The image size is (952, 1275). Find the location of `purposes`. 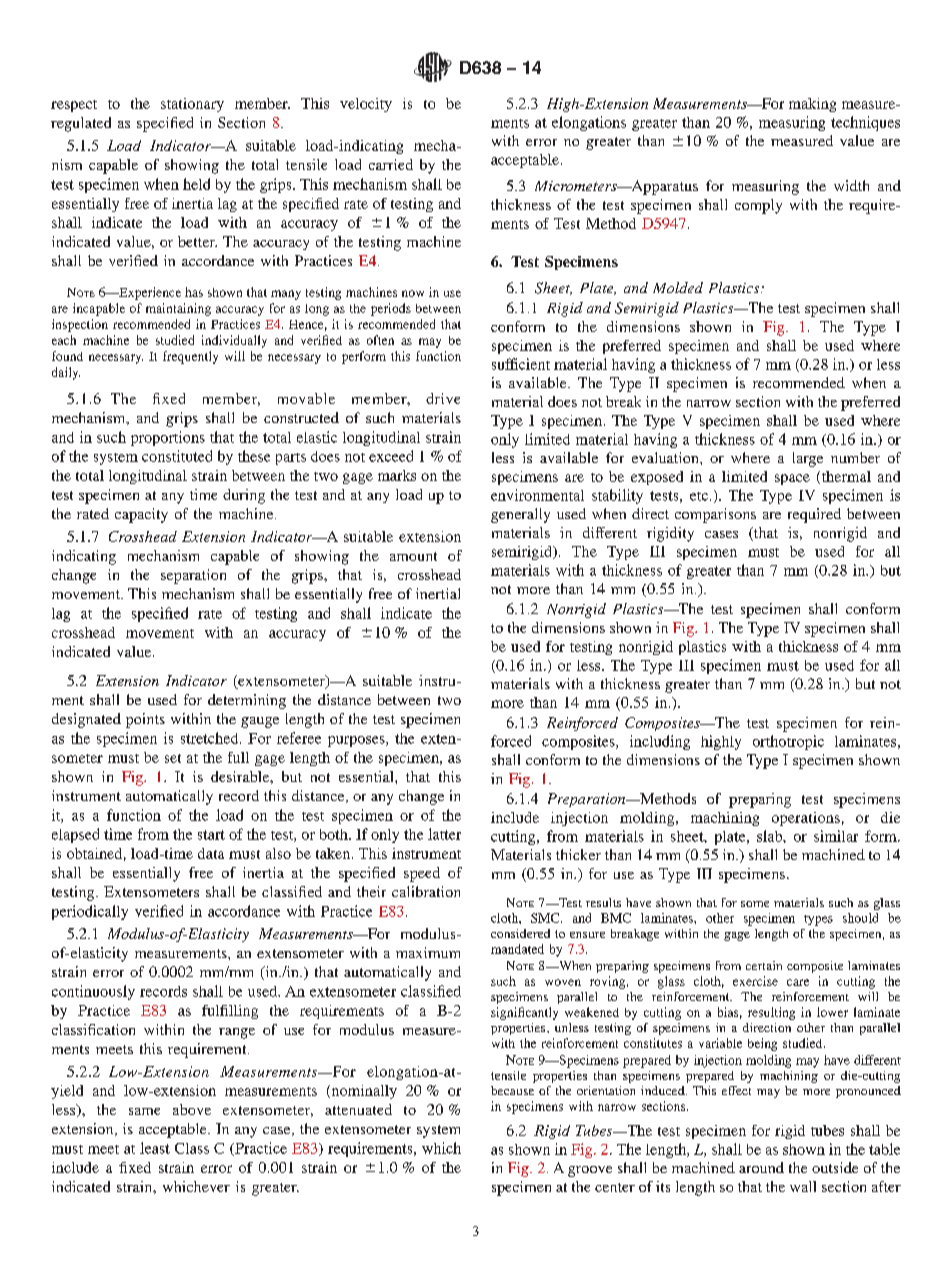

purposes is located at coordinates (357, 741).
